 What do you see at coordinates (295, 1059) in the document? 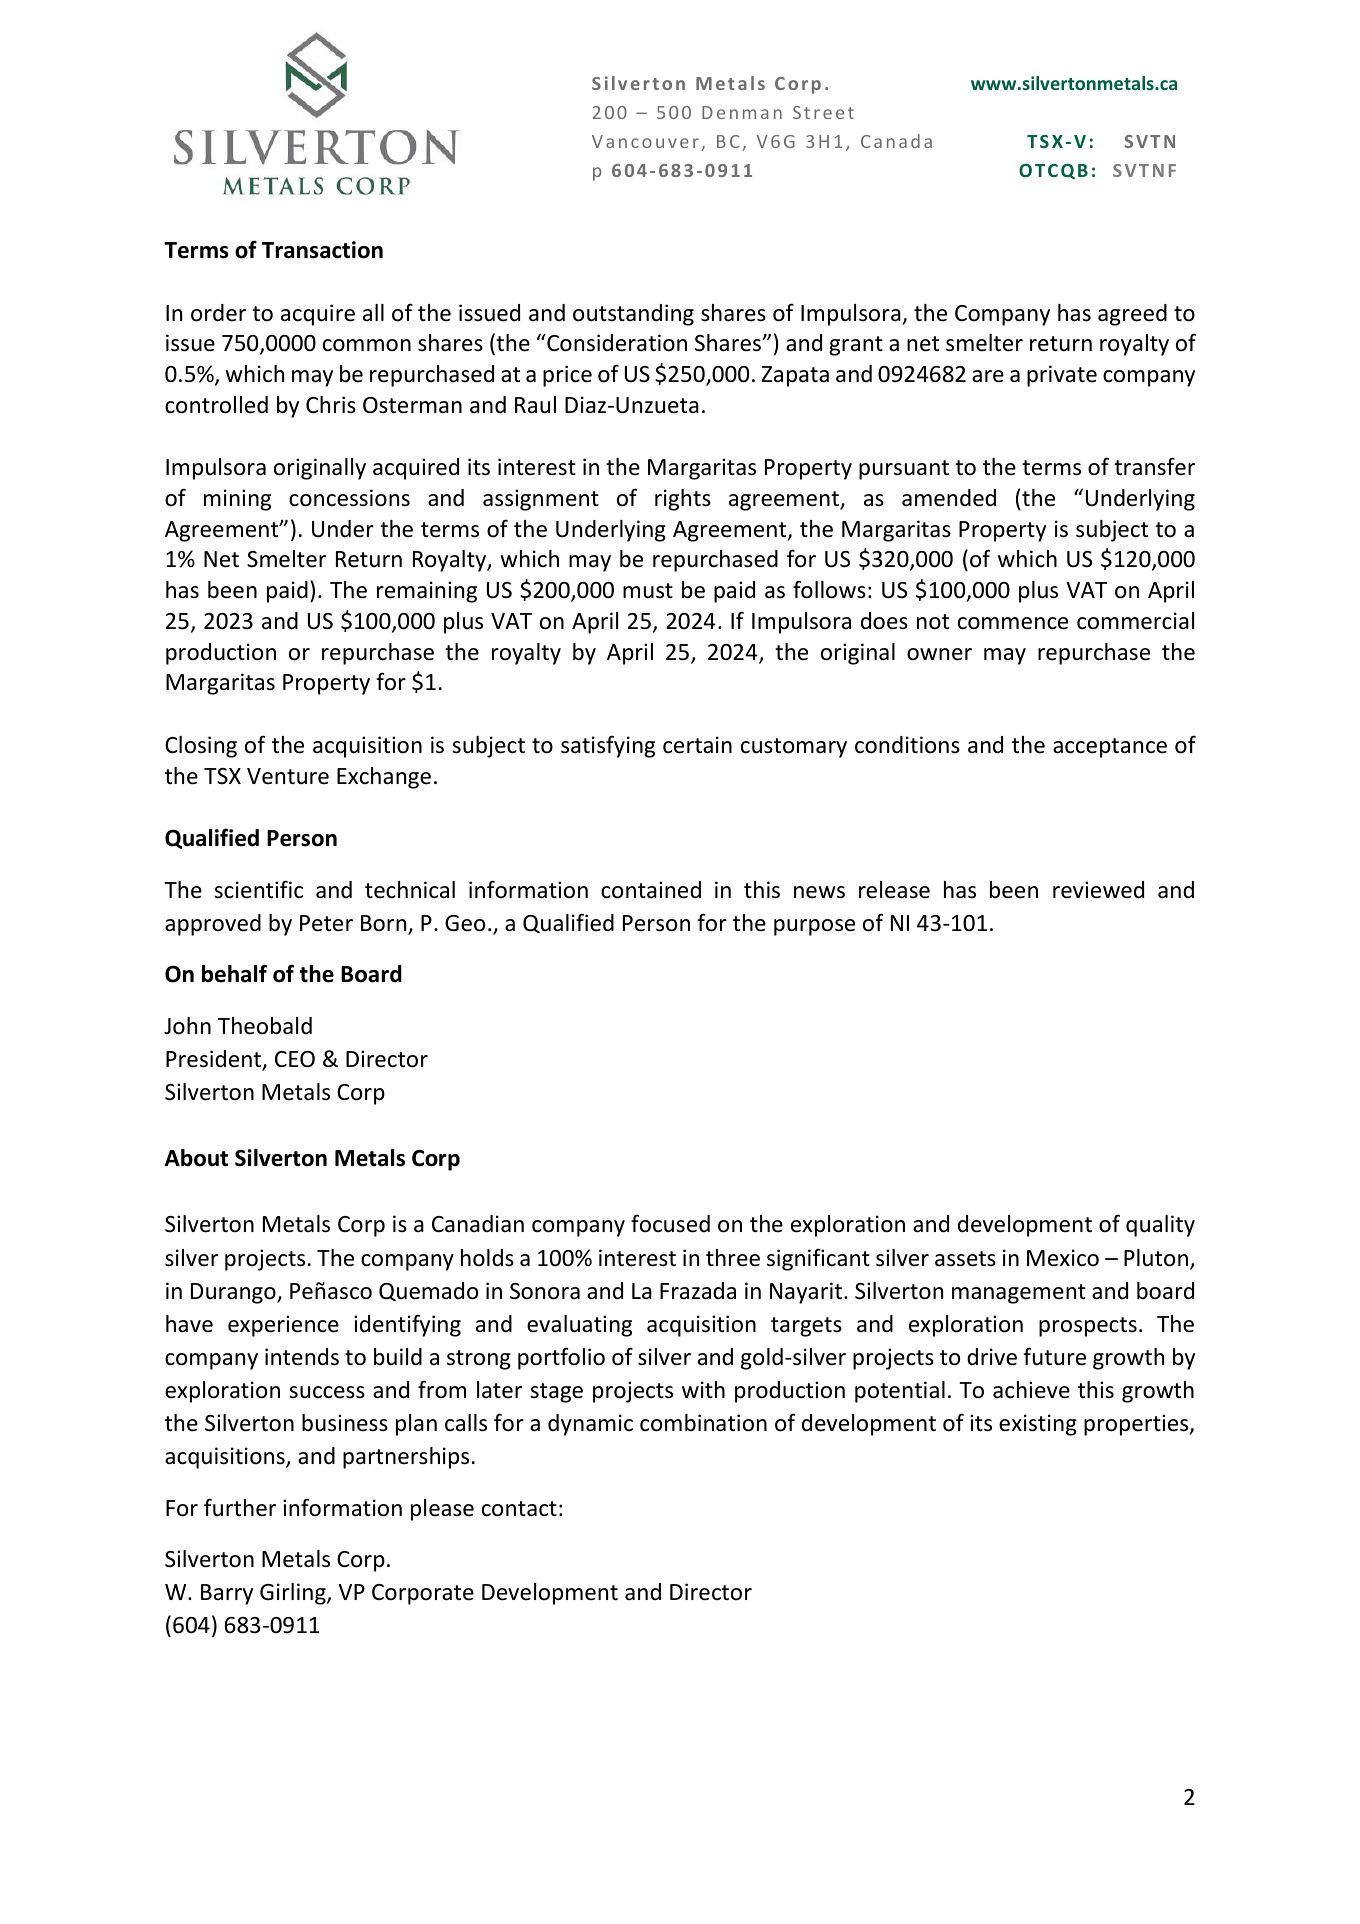
I see `CEO` at bounding box center [295, 1059].
